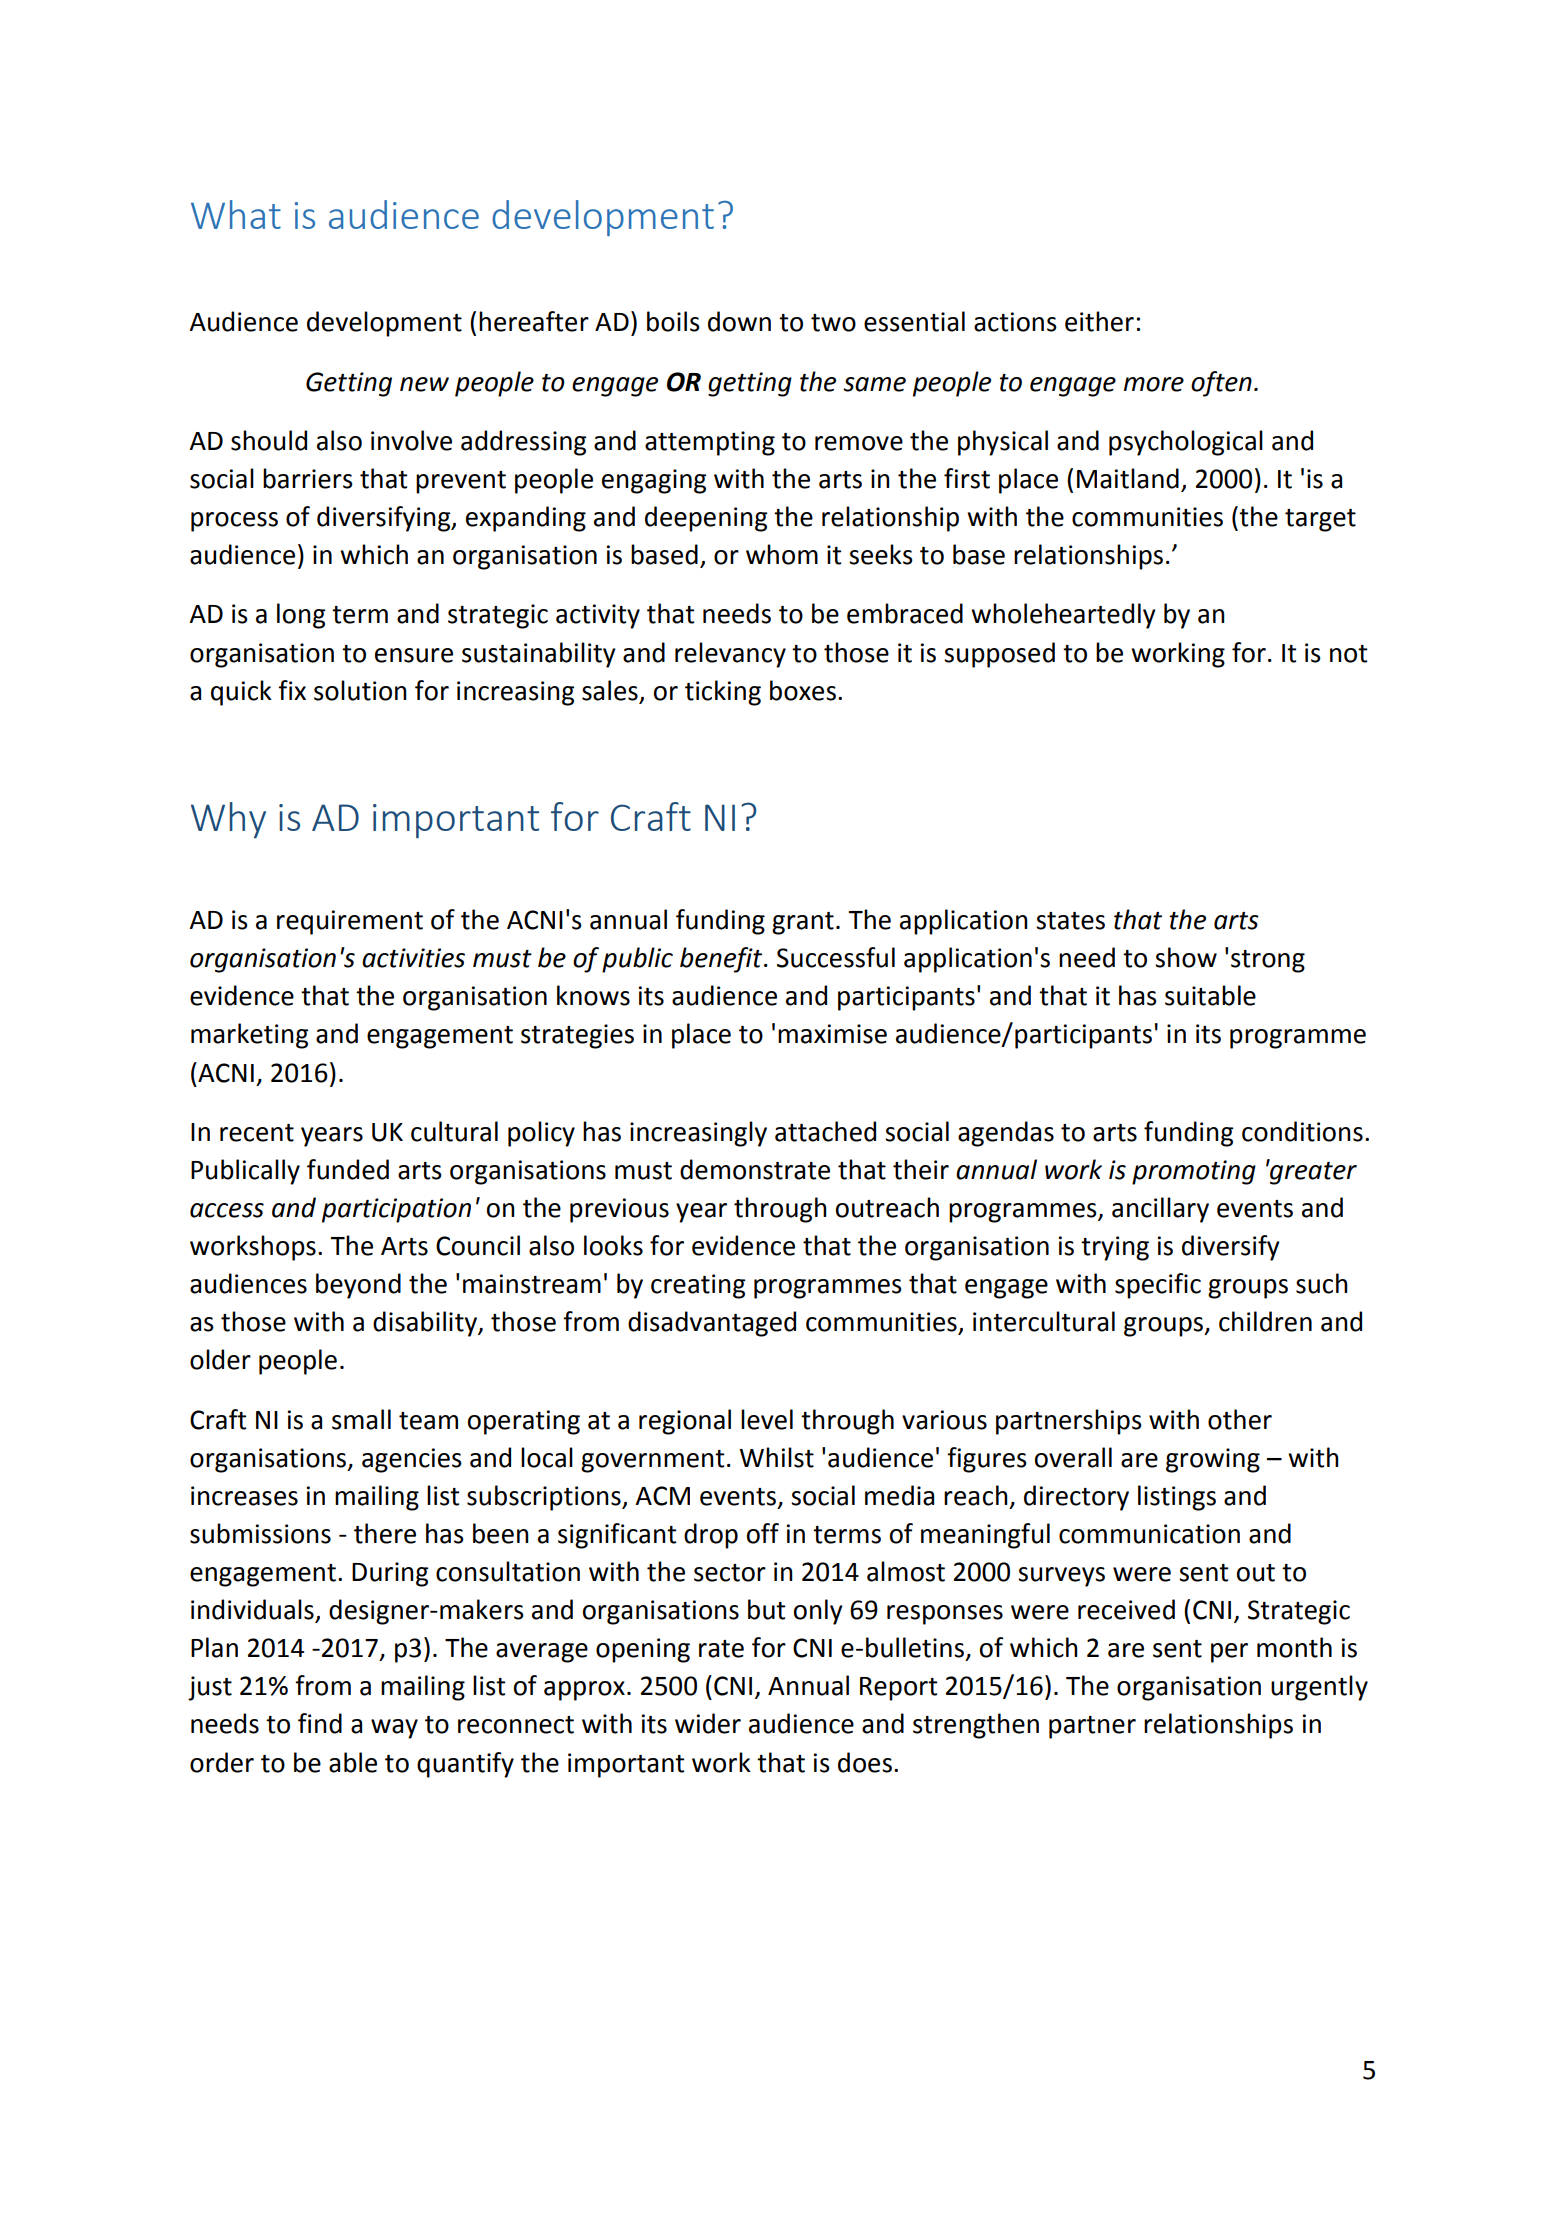 The width and height of the image is (1566, 2215). What do you see at coordinates (320, 1723) in the image?
I see `find` at bounding box center [320, 1723].
